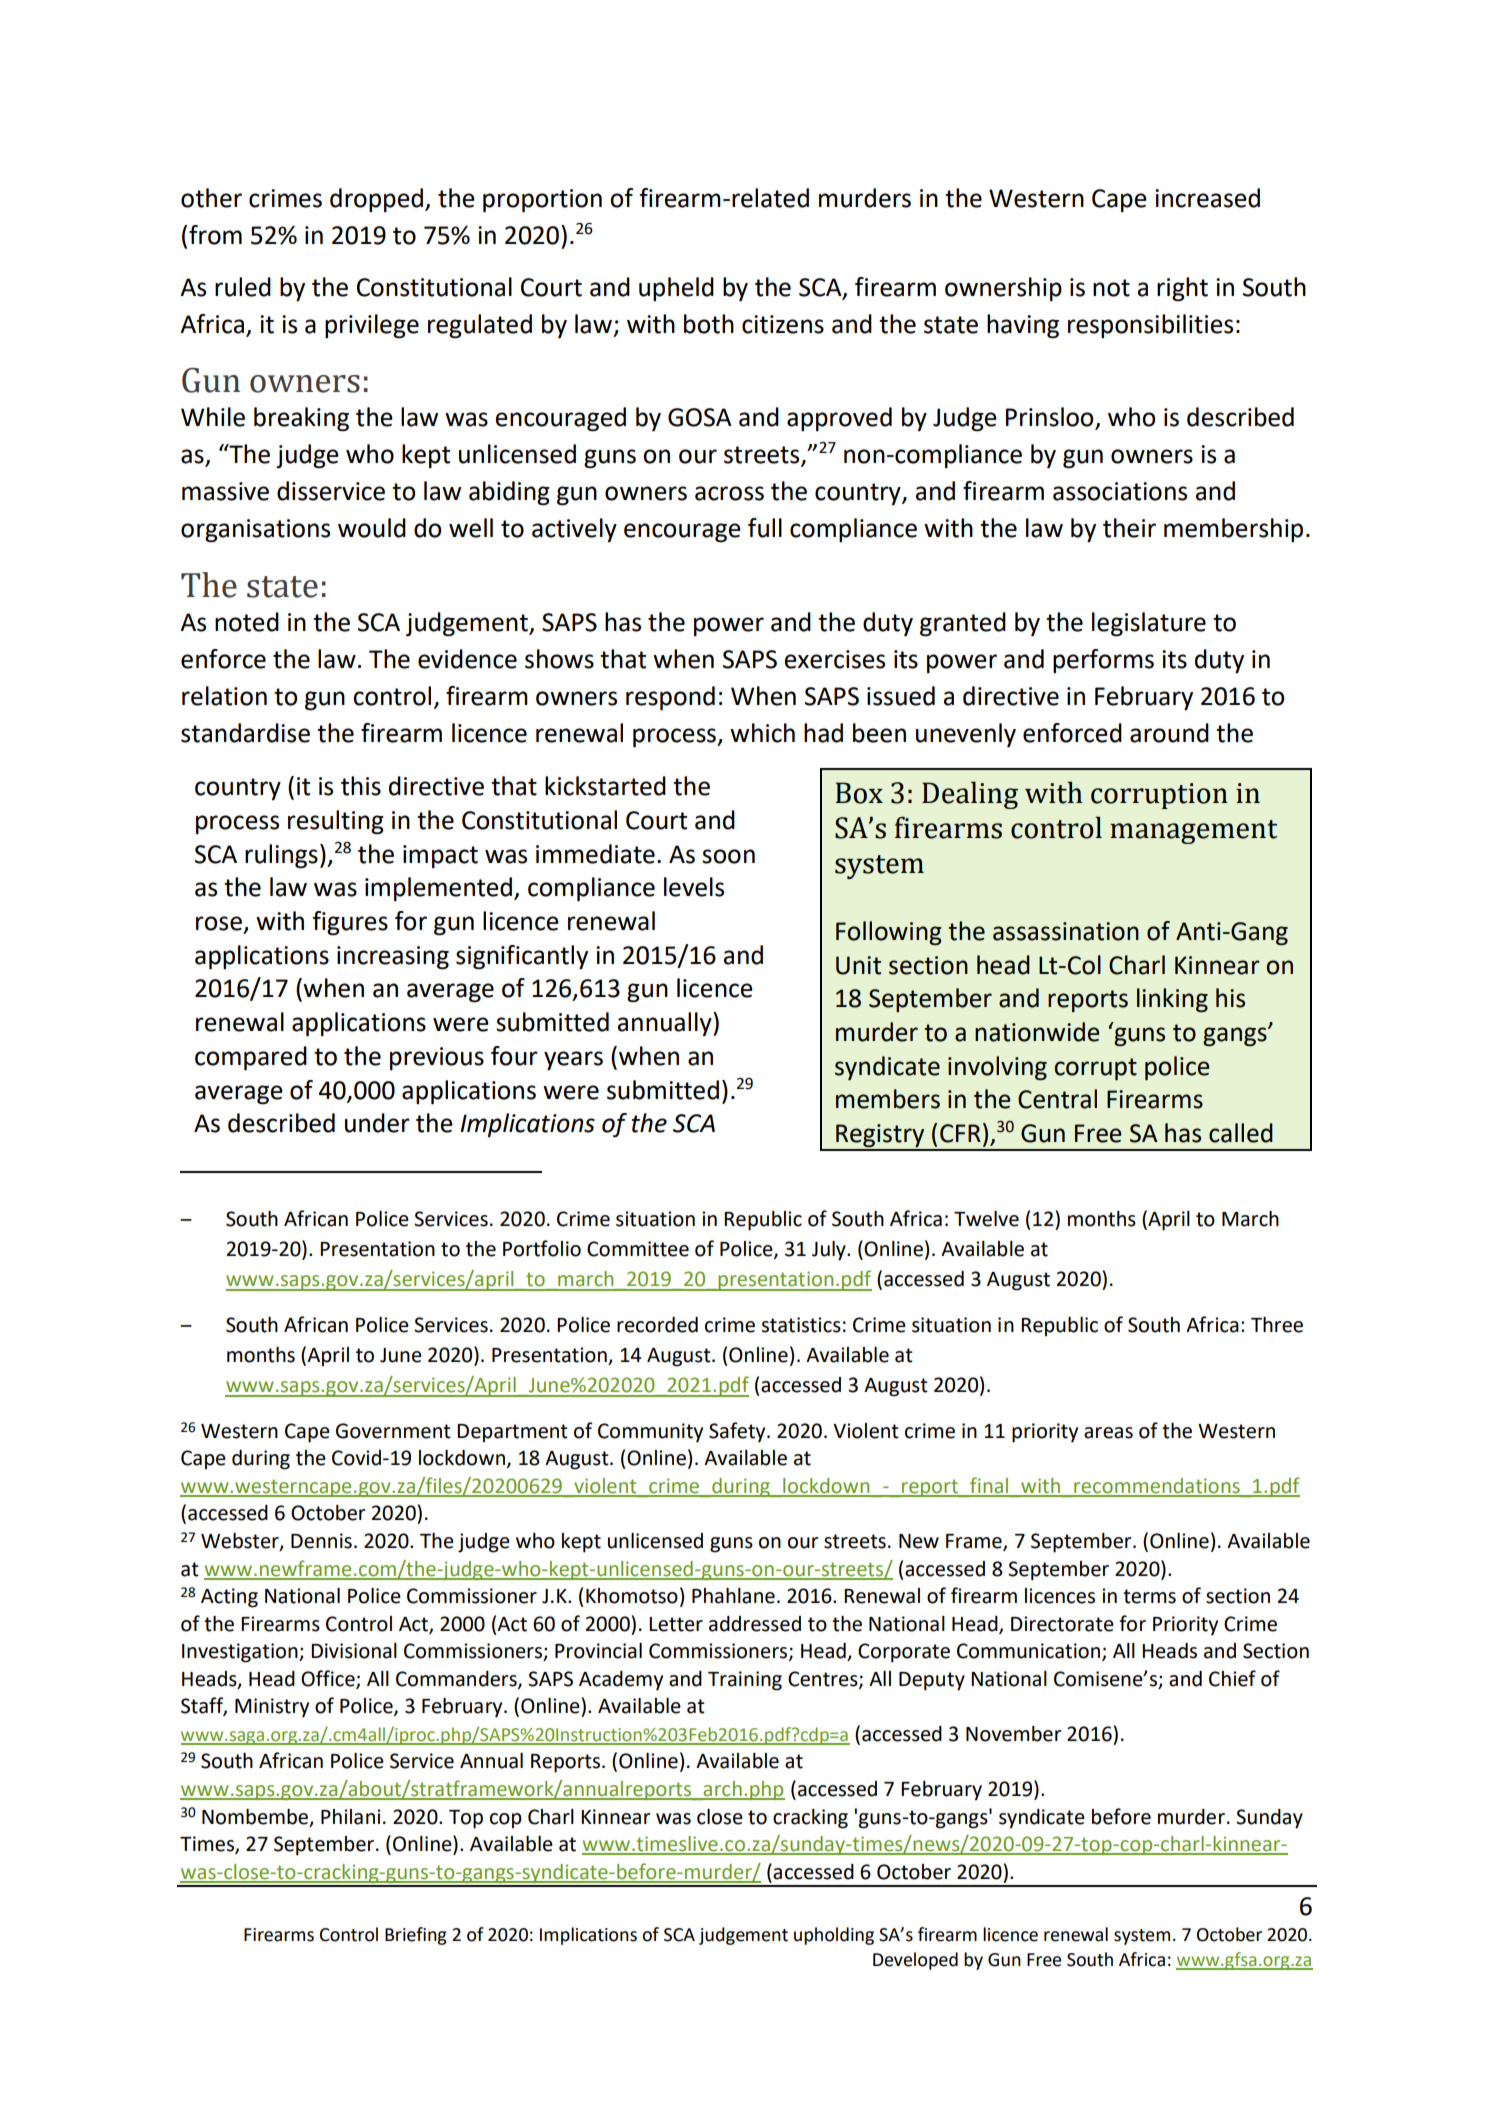  What do you see at coordinates (573, 1061) in the screenshot?
I see `years` at bounding box center [573, 1061].
